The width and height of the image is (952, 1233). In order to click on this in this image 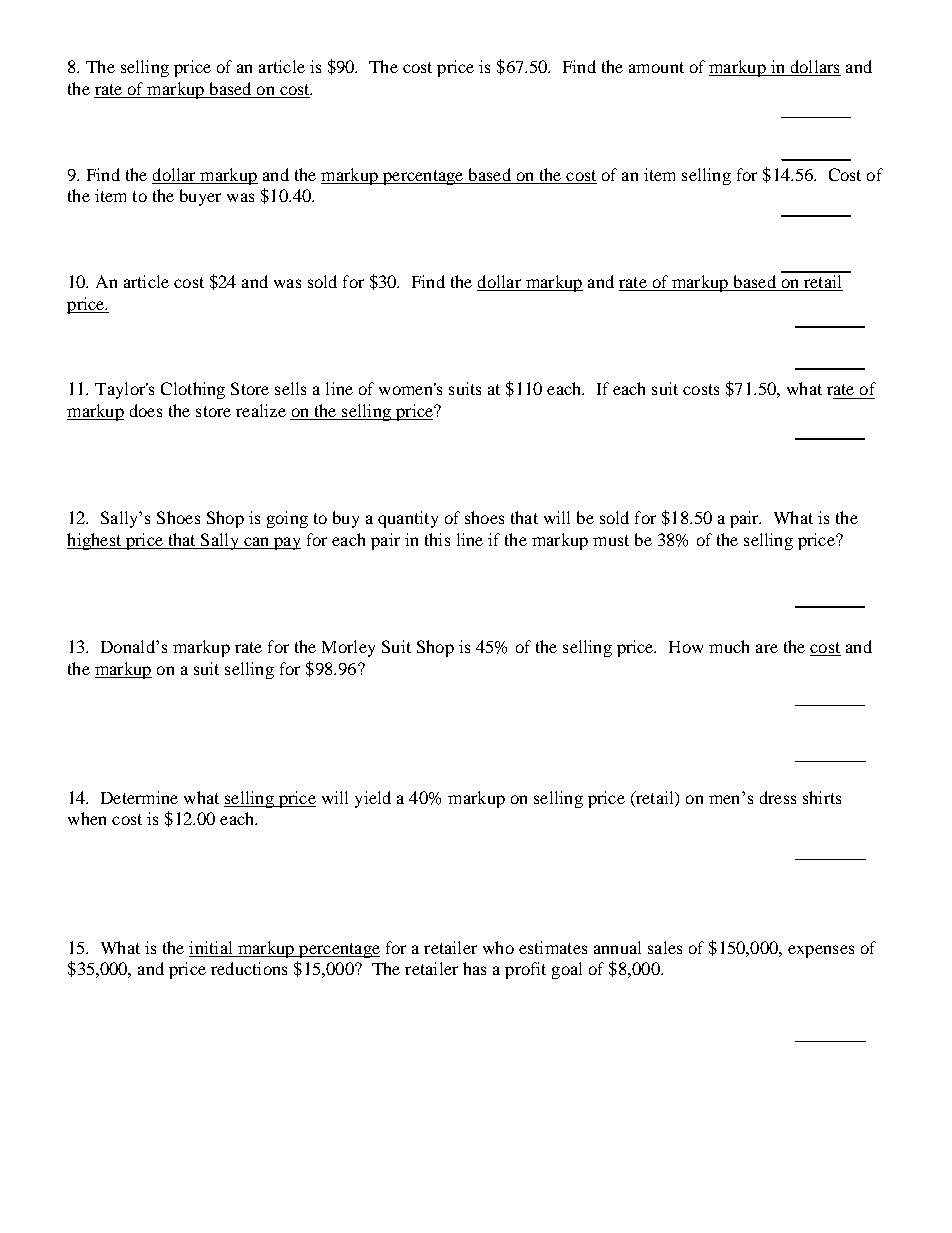, I will do `click(437, 539)`.
